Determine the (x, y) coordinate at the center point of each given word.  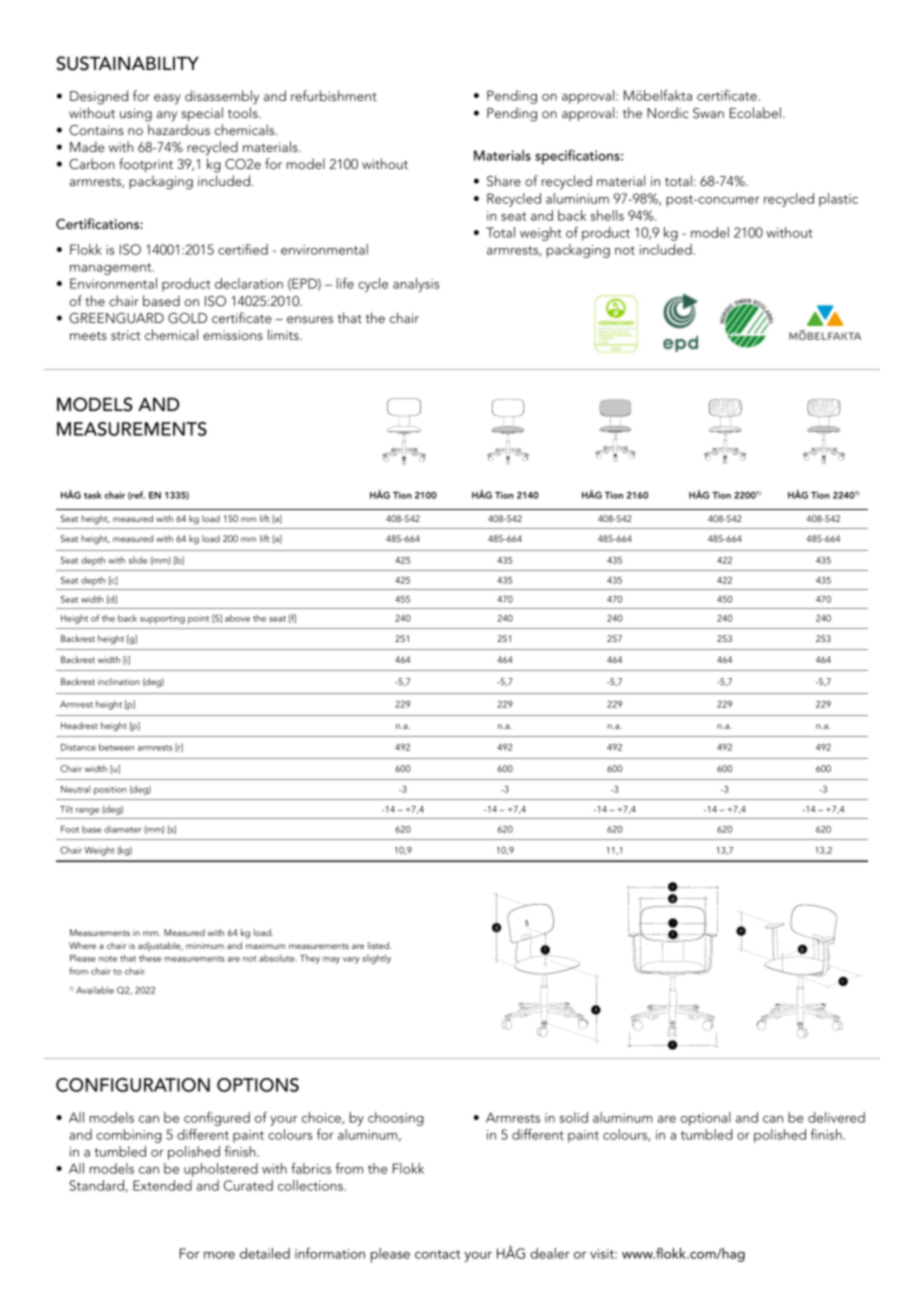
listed (379, 945)
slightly (376, 959)
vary (351, 960)
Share (504, 181)
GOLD (187, 318)
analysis (416, 285)
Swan (708, 113)
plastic (838, 200)
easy (167, 99)
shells (607, 215)
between (116, 747)
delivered (836, 1117)
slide (138, 560)
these (150, 958)
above (237, 618)
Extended (162, 1185)
